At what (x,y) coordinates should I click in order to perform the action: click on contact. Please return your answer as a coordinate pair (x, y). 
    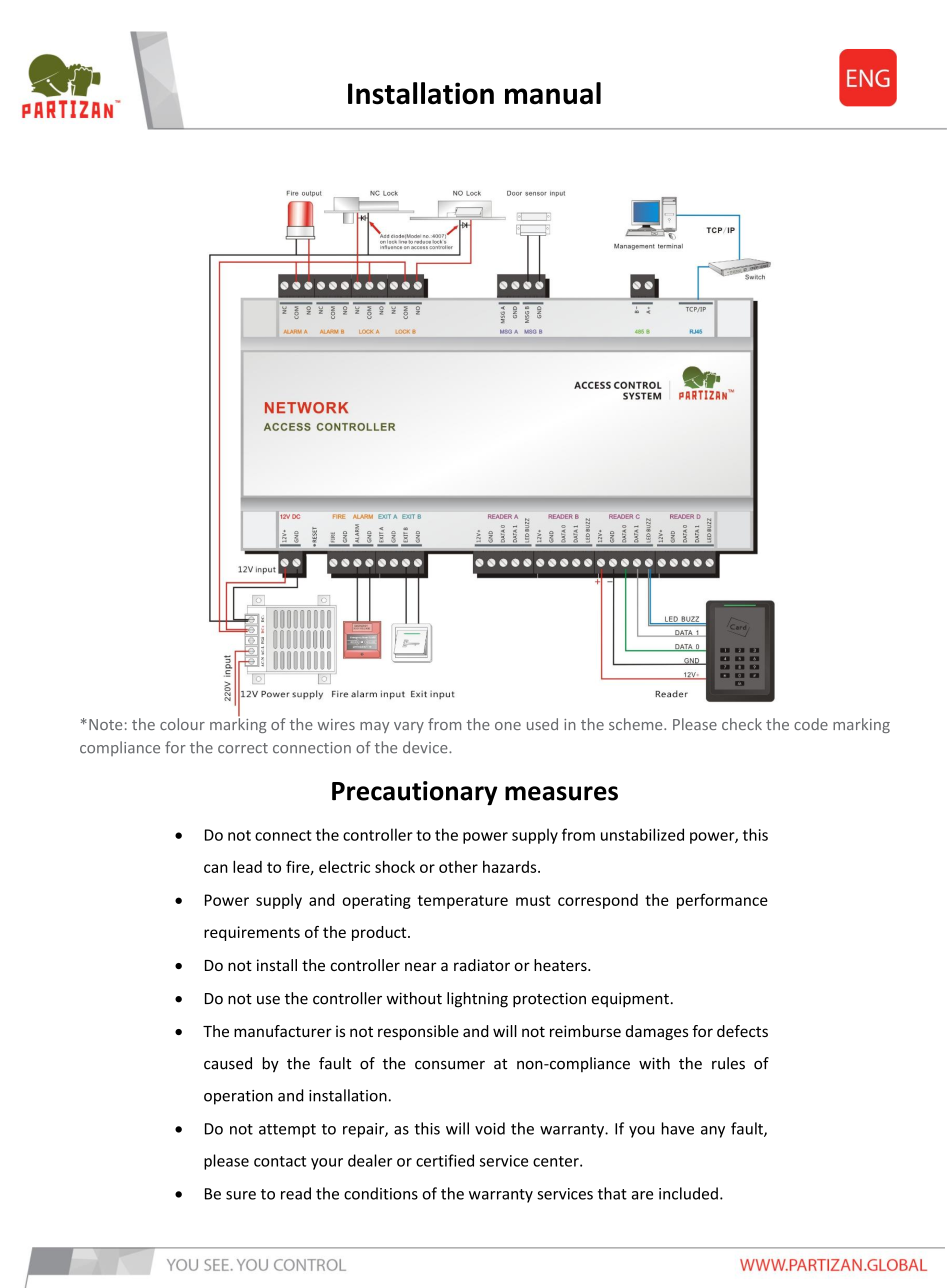
    Looking at the image, I should click on (280, 1161).
